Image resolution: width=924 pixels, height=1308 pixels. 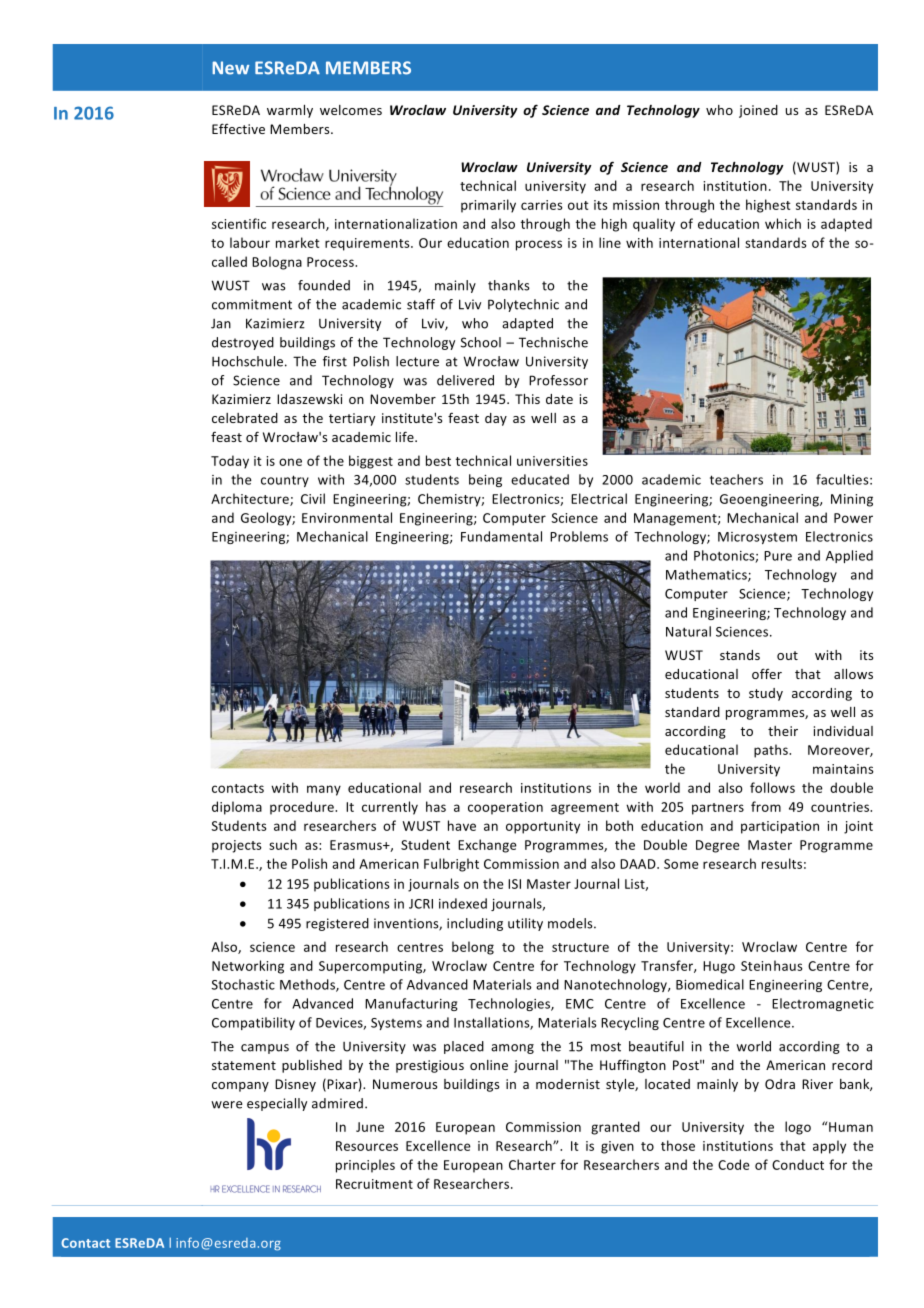 I want to click on joined, so click(x=758, y=111).
